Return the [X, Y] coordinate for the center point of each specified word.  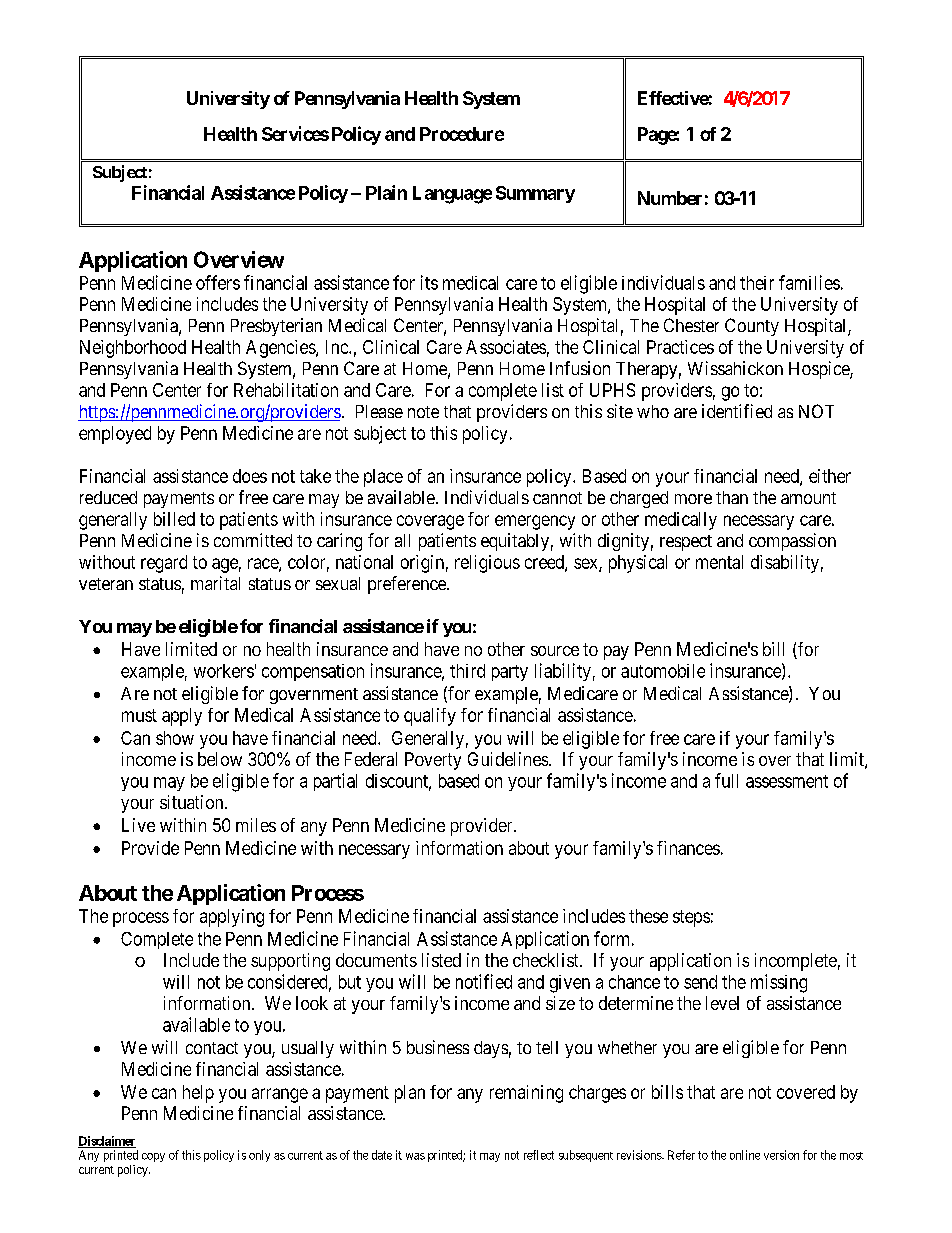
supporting [290, 962]
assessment [787, 781]
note [423, 412]
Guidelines [508, 759]
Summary [535, 194]
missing [779, 983]
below [220, 759]
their [757, 283]
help [198, 1094]
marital [215, 583]
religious [487, 564]
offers [218, 282]
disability [785, 564]
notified [484, 981]
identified [737, 411]
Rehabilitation [286, 390]
